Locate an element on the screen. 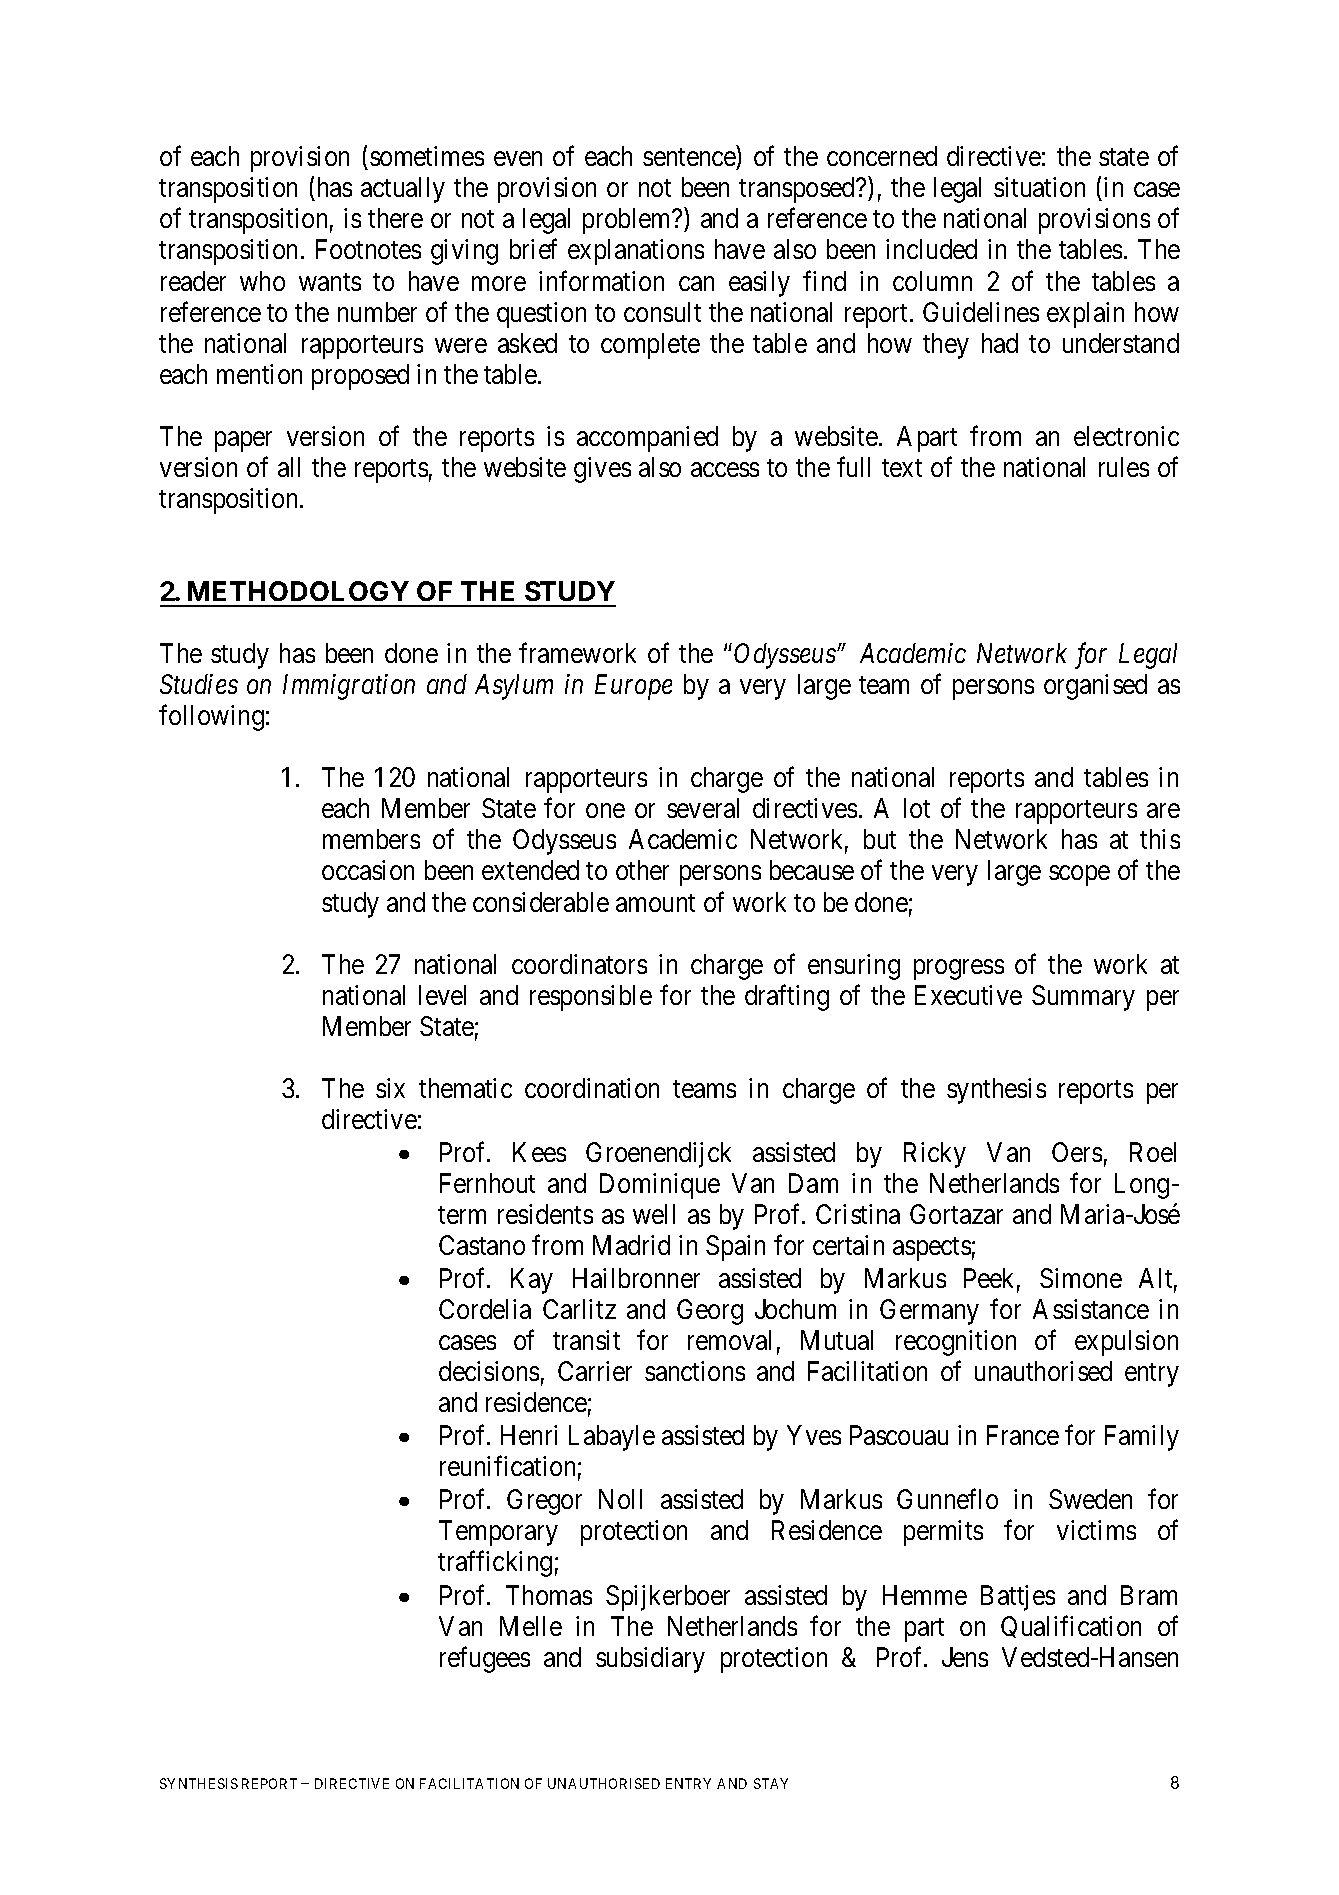 The width and height of the screenshot is (1339, 1895). sentence is located at coordinates (690, 159).
